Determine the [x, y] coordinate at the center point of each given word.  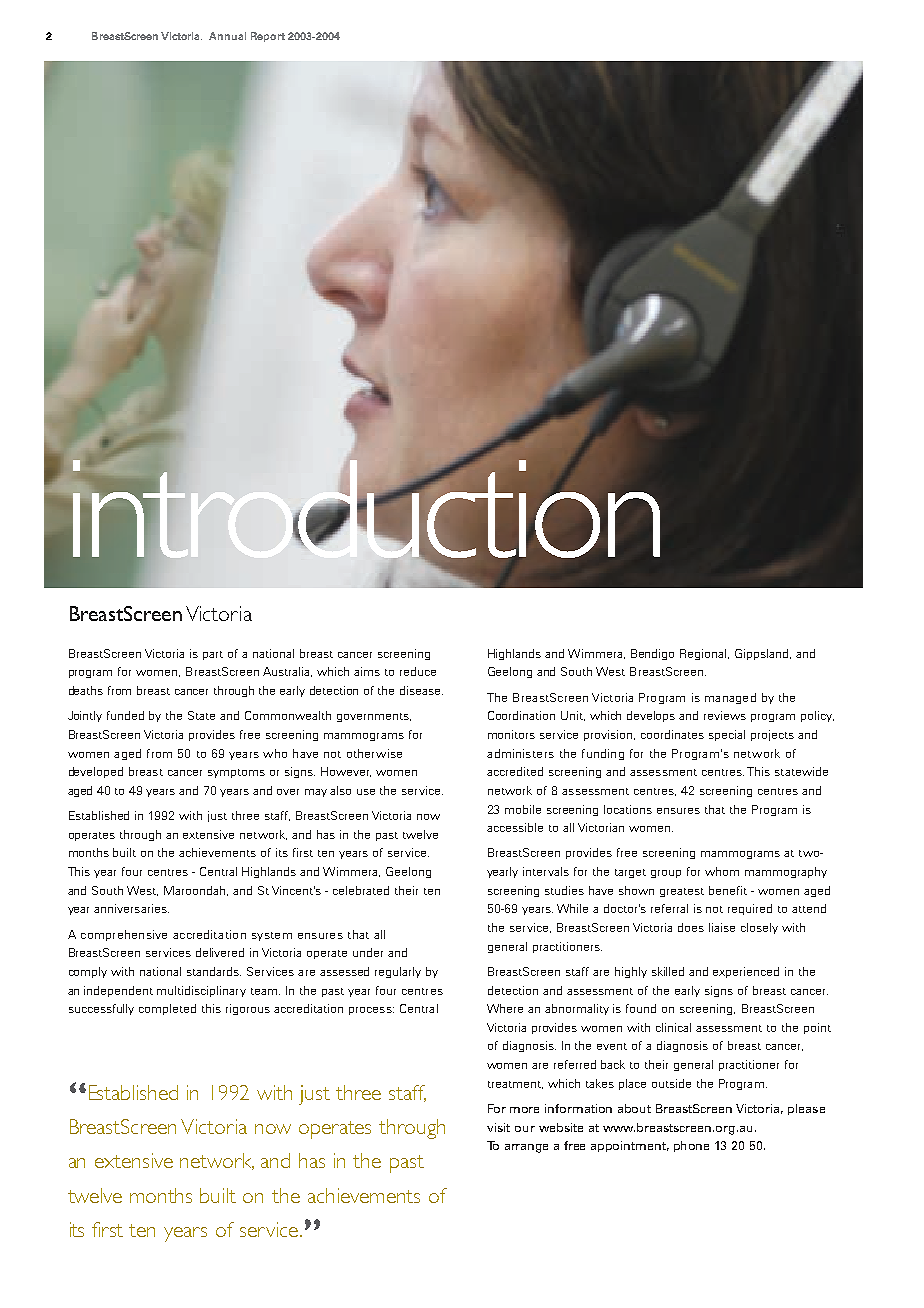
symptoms [236, 773]
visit [498, 1127]
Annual [227, 36]
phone [691, 1146]
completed [167, 1009]
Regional [703, 654]
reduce [418, 671]
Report [268, 37]
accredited [515, 771]
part [213, 655]
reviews [725, 715]
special [727, 735]
